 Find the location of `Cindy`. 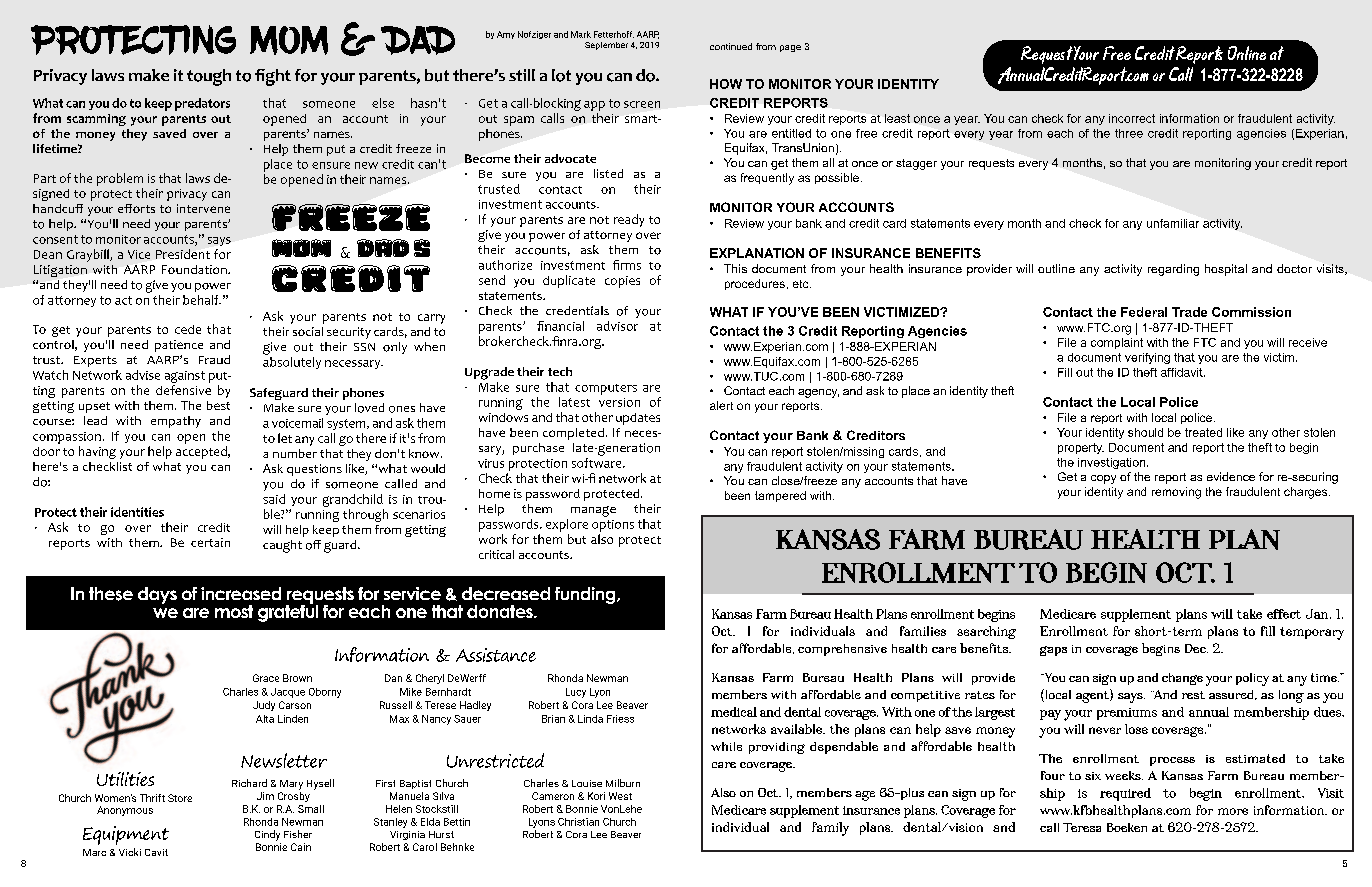

Cindy is located at coordinates (267, 835).
